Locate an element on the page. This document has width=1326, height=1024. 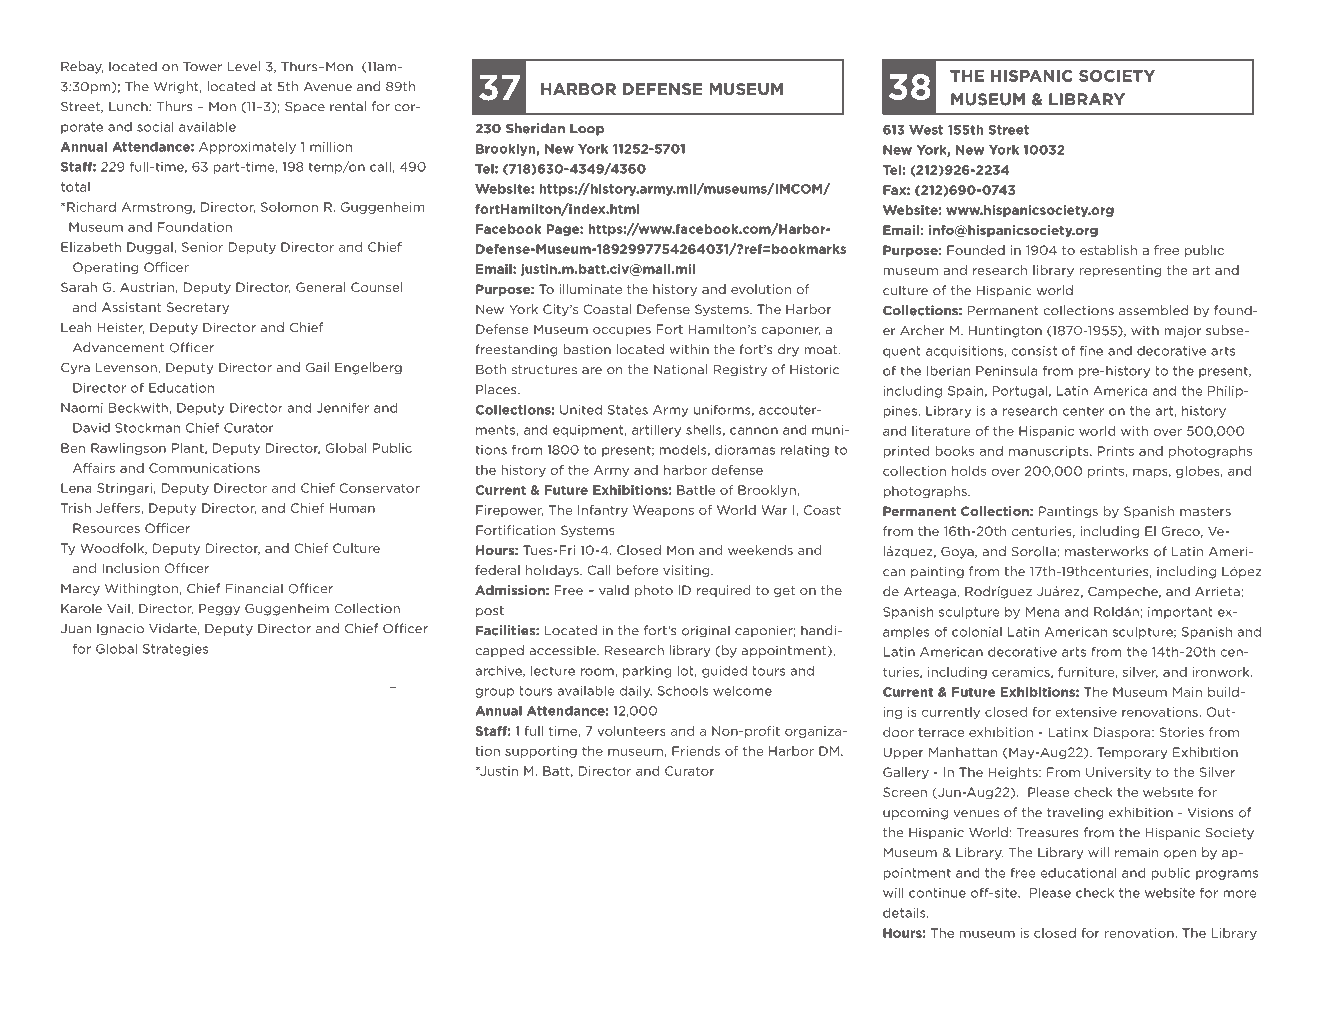
West is located at coordinates (926, 130).
